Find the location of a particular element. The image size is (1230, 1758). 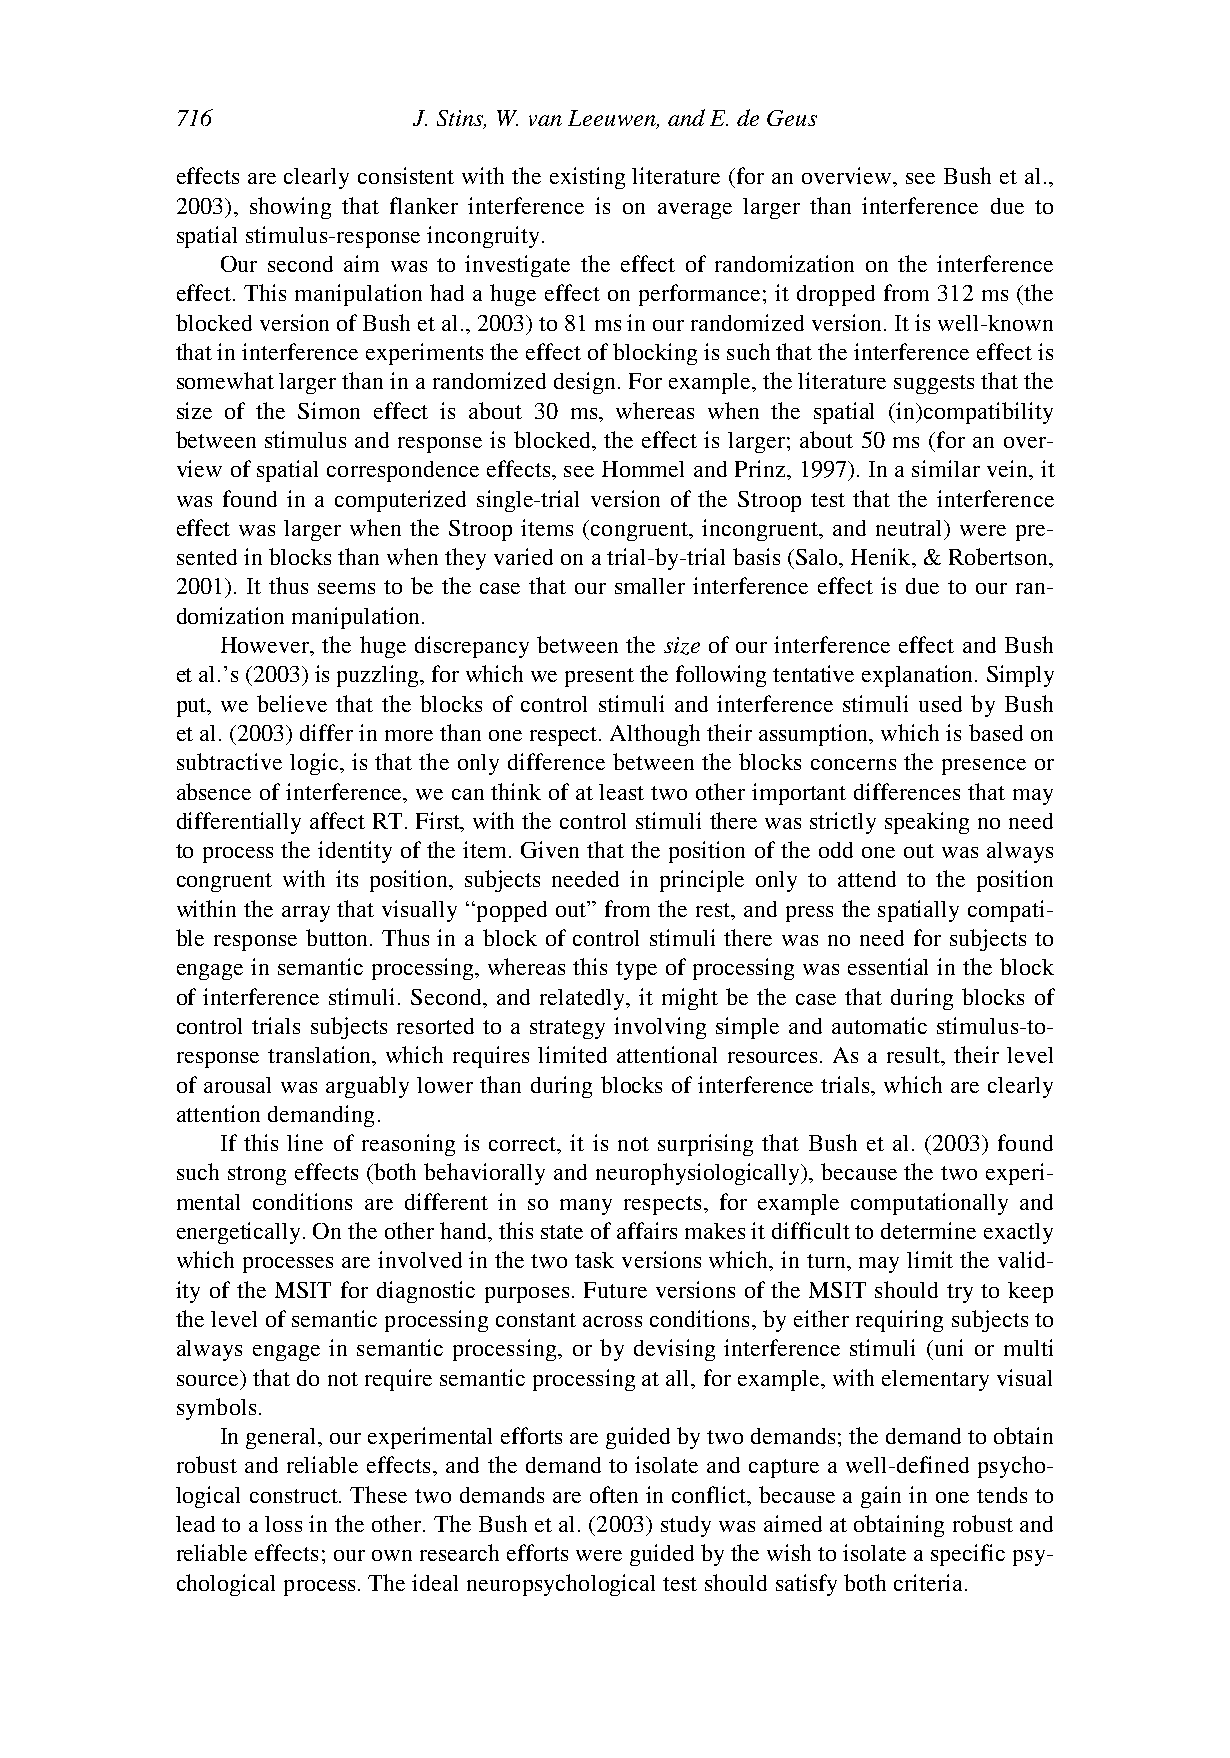

smaller is located at coordinates (650, 586).
